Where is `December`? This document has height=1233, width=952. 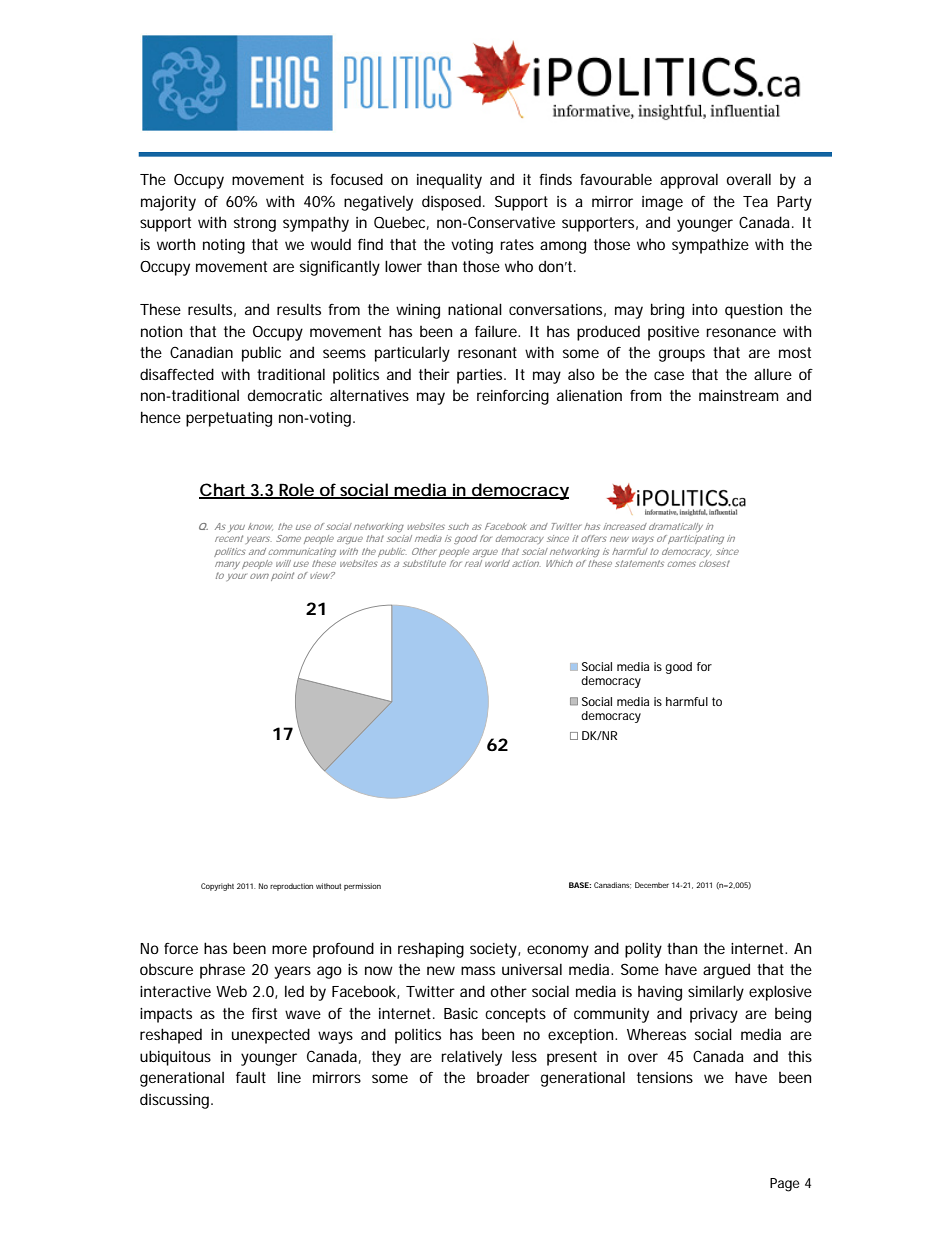
December is located at coordinates (652, 885).
